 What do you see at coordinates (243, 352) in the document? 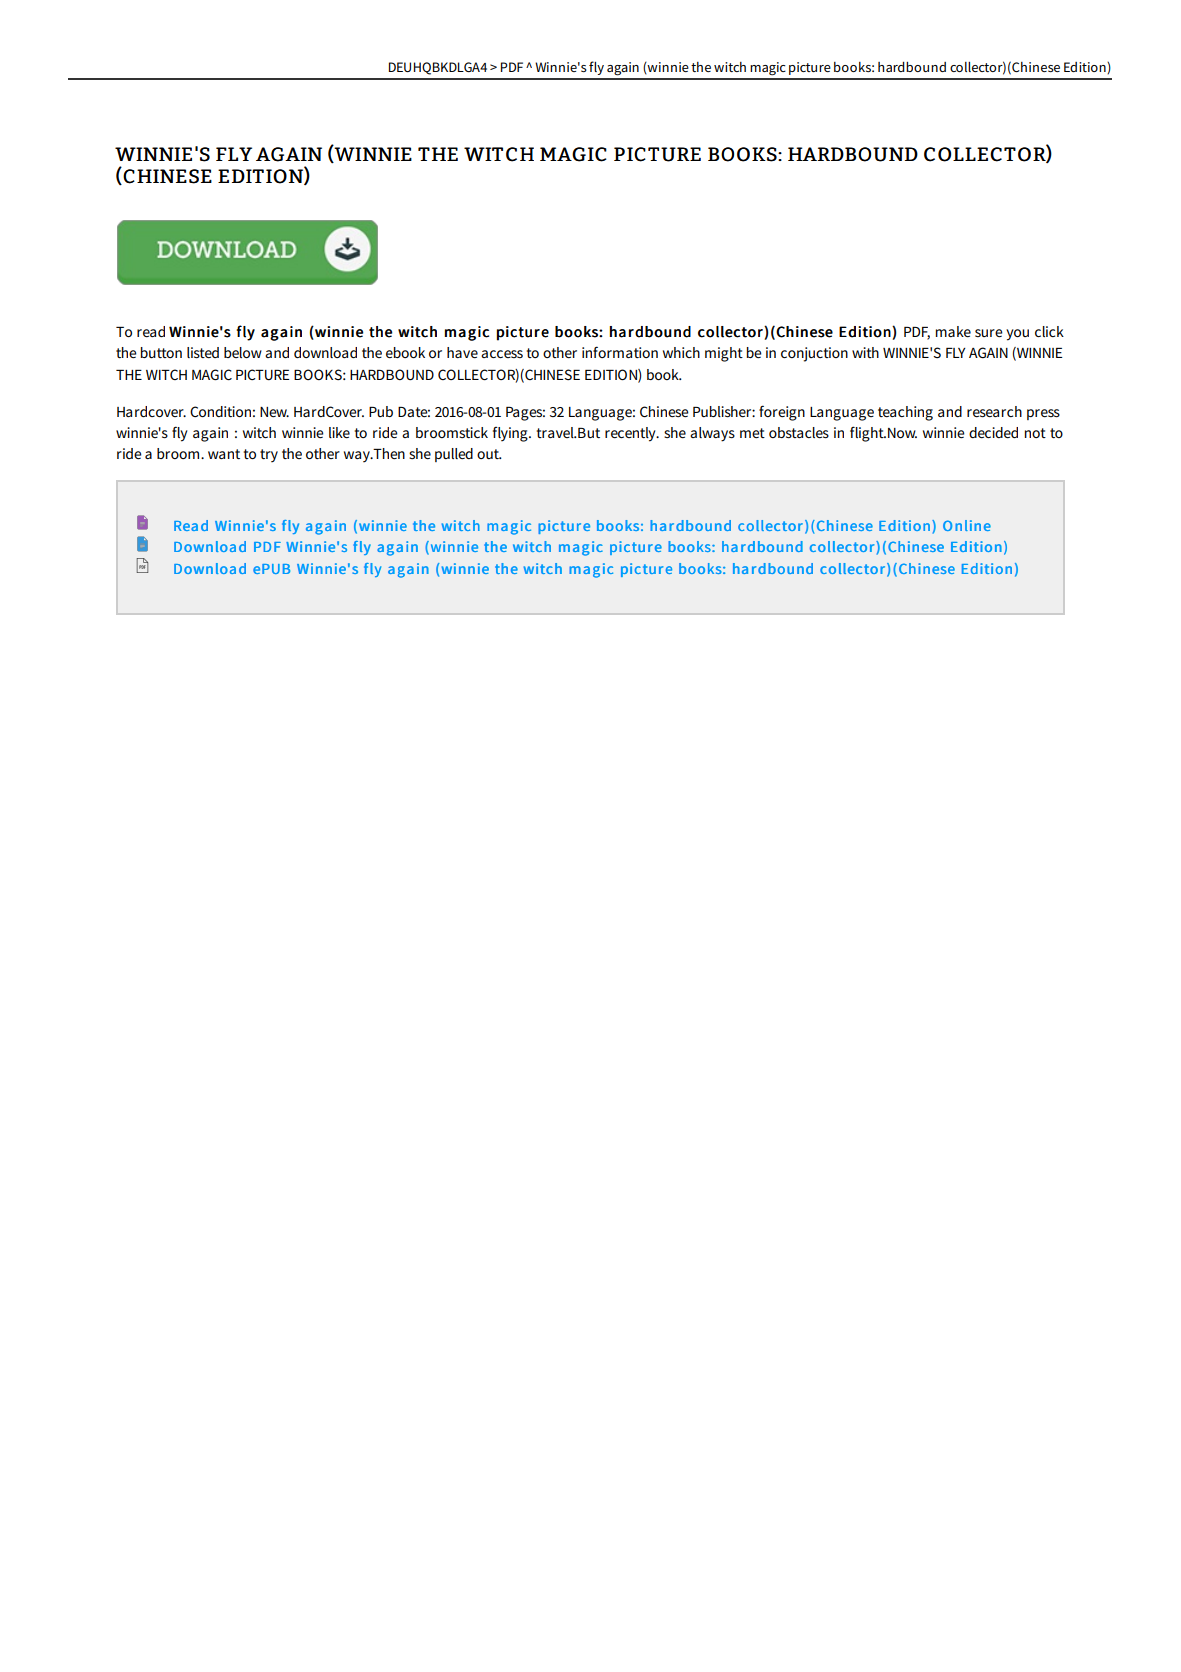
I see `below` at bounding box center [243, 352].
